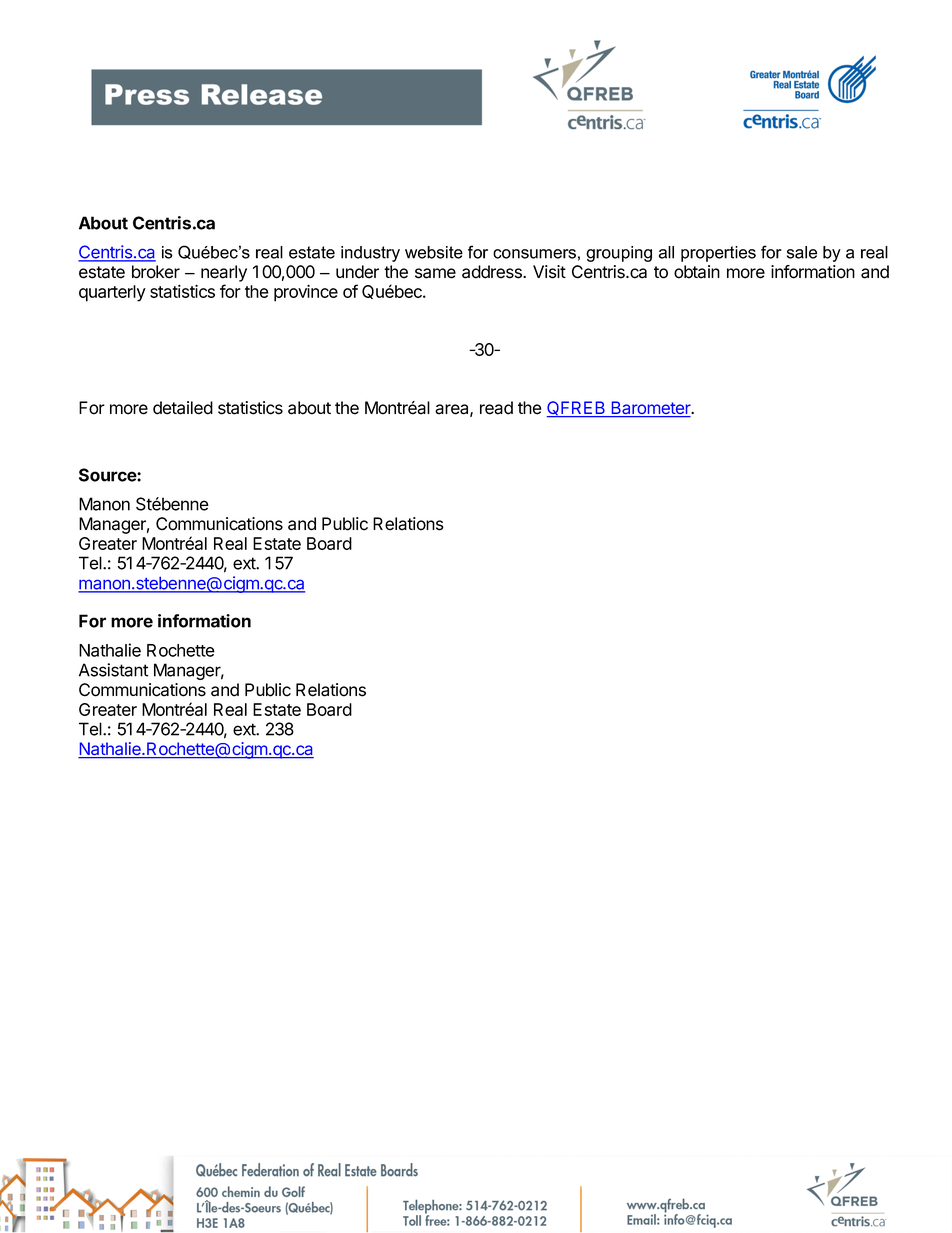 The height and width of the image is (1233, 952). Describe the element at coordinates (496, 408) in the image. I see `read` at that location.
